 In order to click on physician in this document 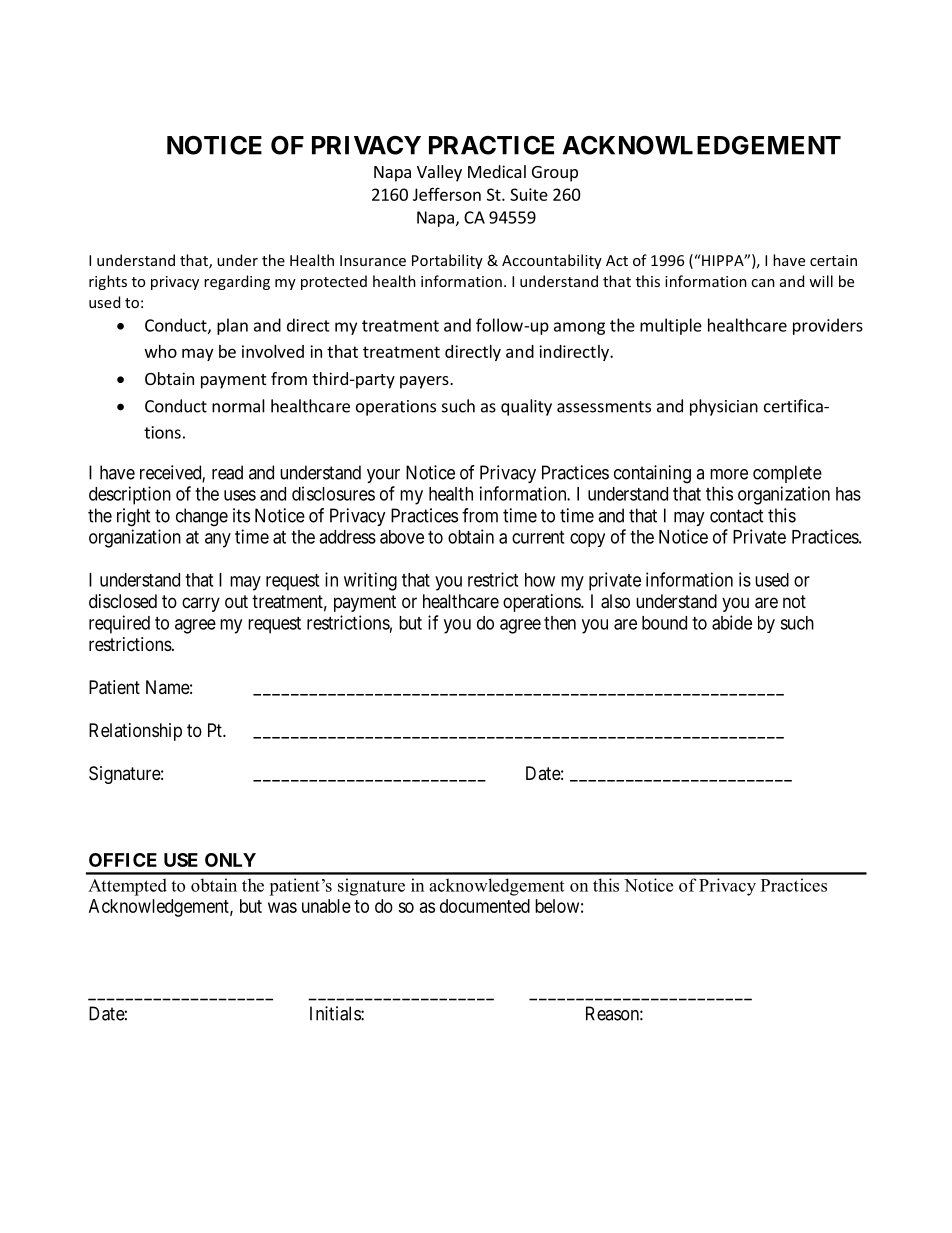, I will do `click(724, 407)`.
